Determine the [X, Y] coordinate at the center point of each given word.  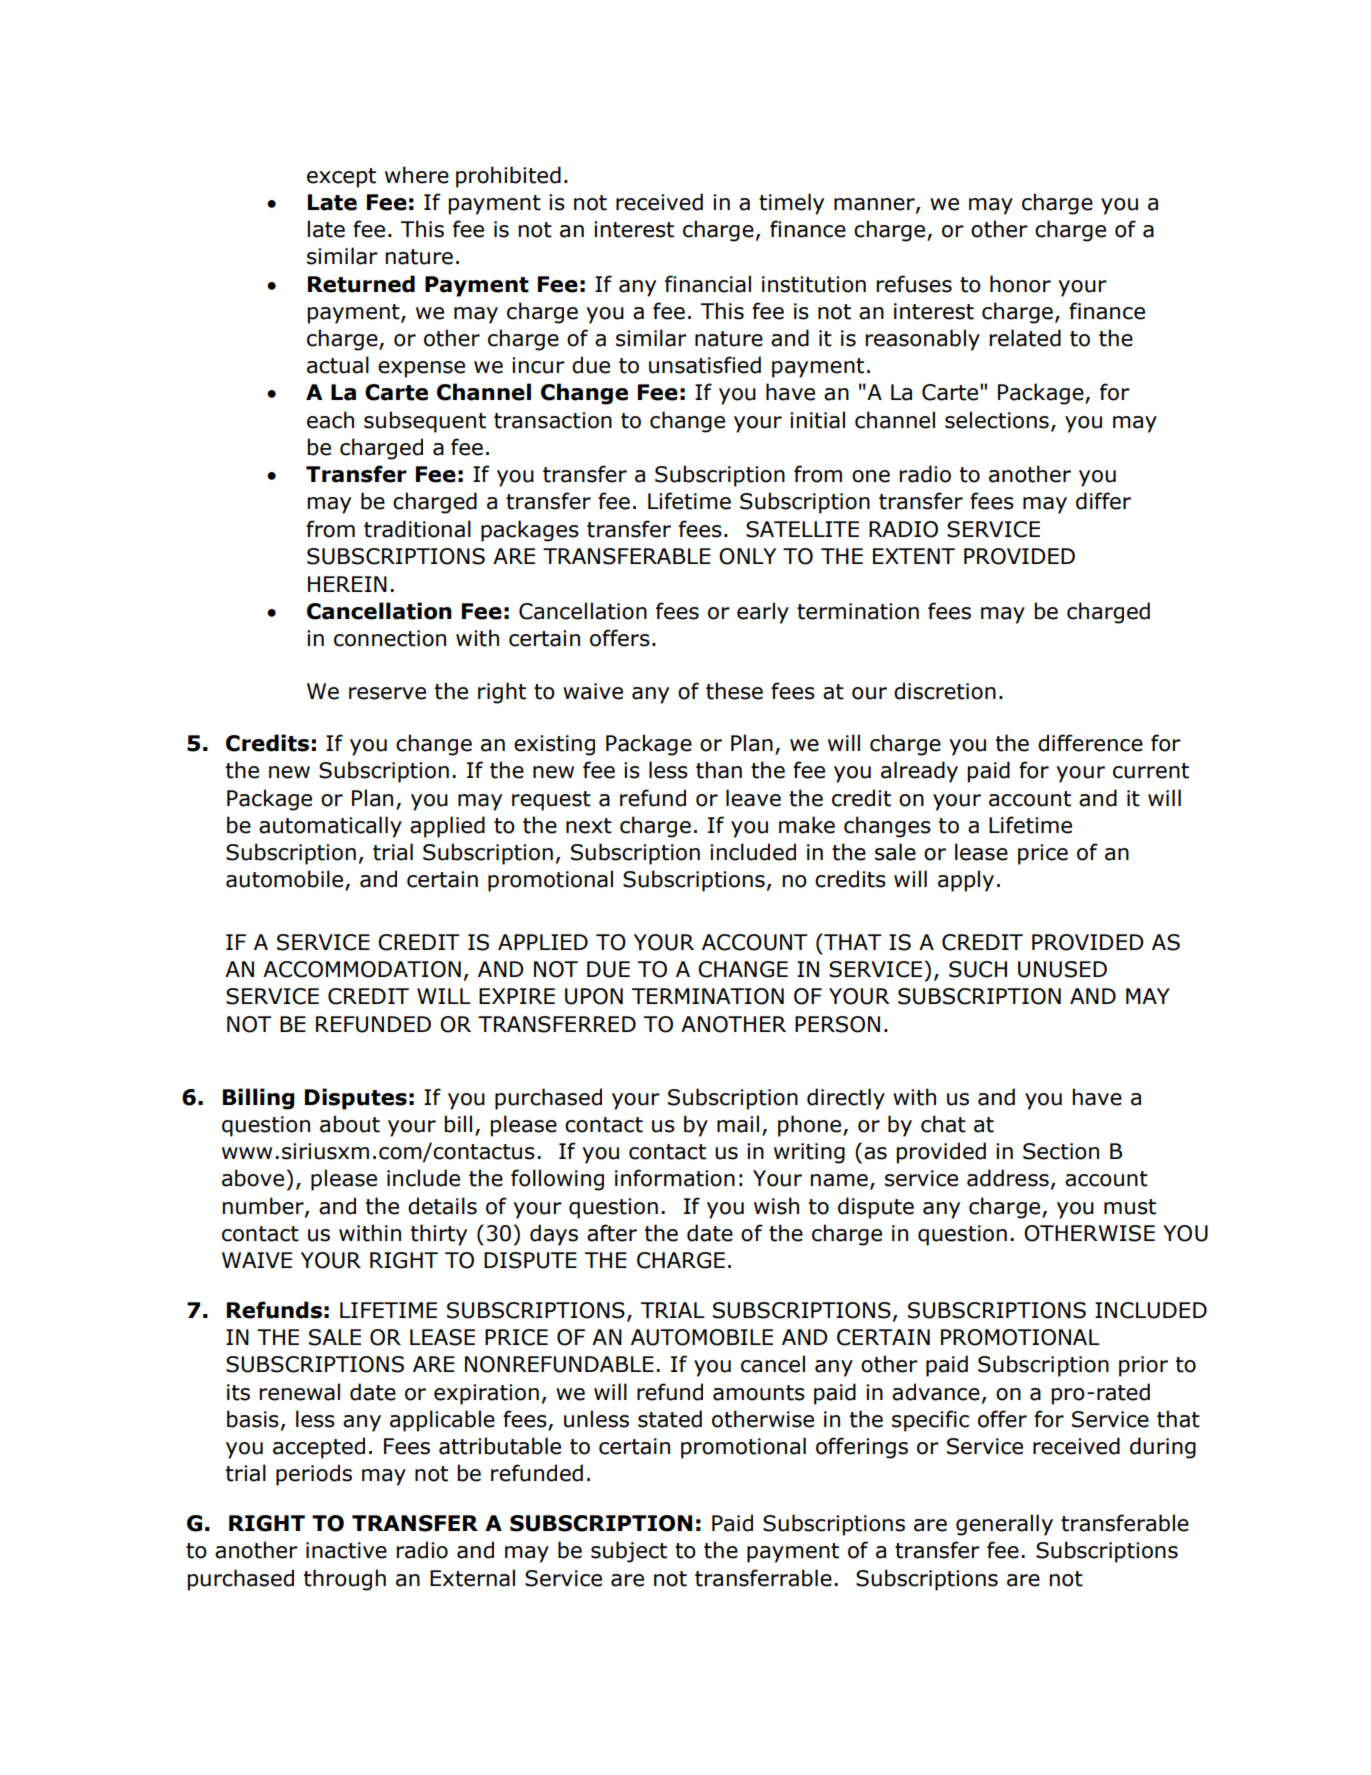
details [442, 1206]
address [1008, 1178]
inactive [346, 1550]
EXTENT [914, 556]
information [675, 1178]
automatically [330, 827]
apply [966, 881]
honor [1020, 284]
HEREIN [347, 584]
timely [791, 204]
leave [753, 798]
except [341, 178]
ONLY [747, 556]
